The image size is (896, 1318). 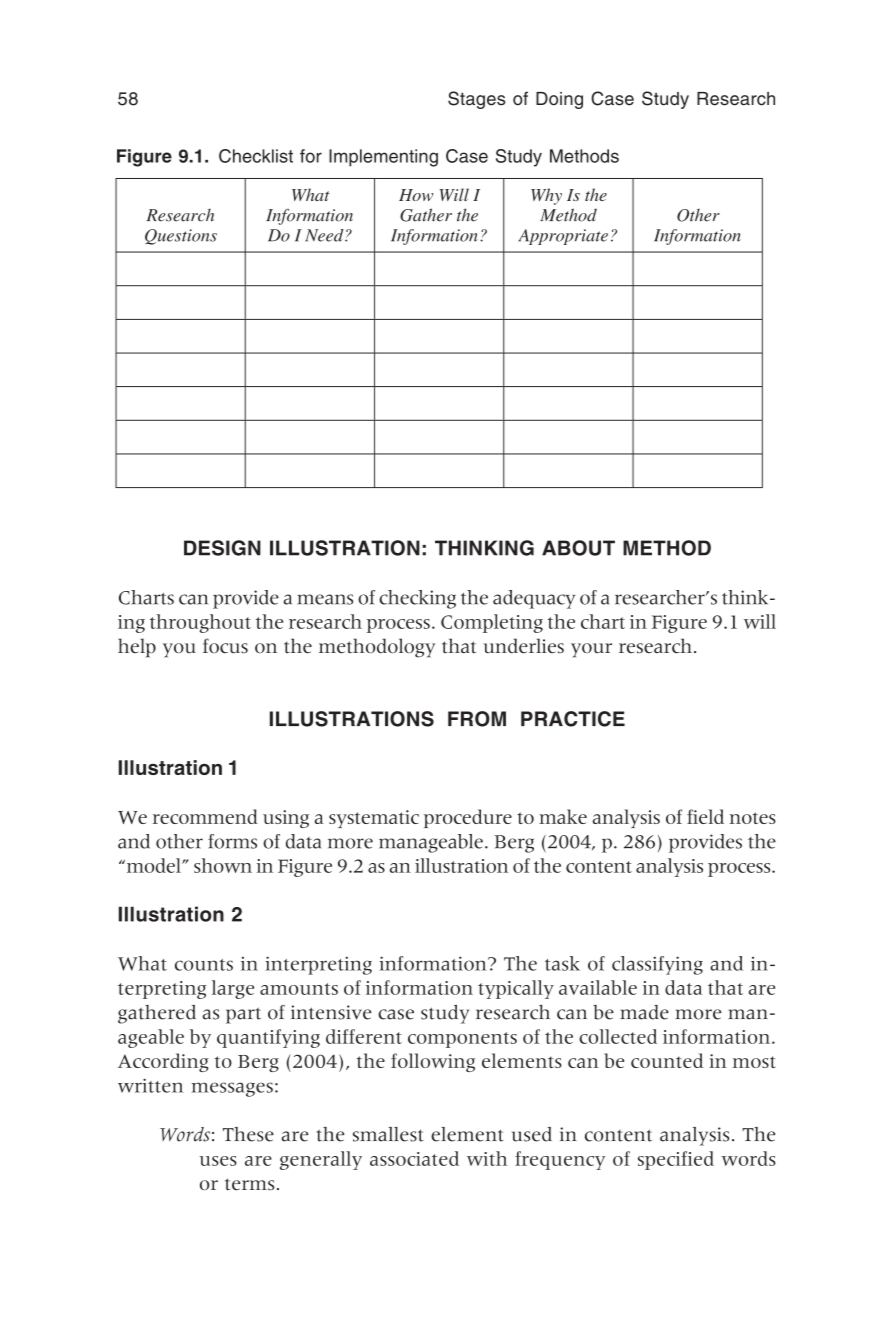 I want to click on checking, so click(x=417, y=599).
